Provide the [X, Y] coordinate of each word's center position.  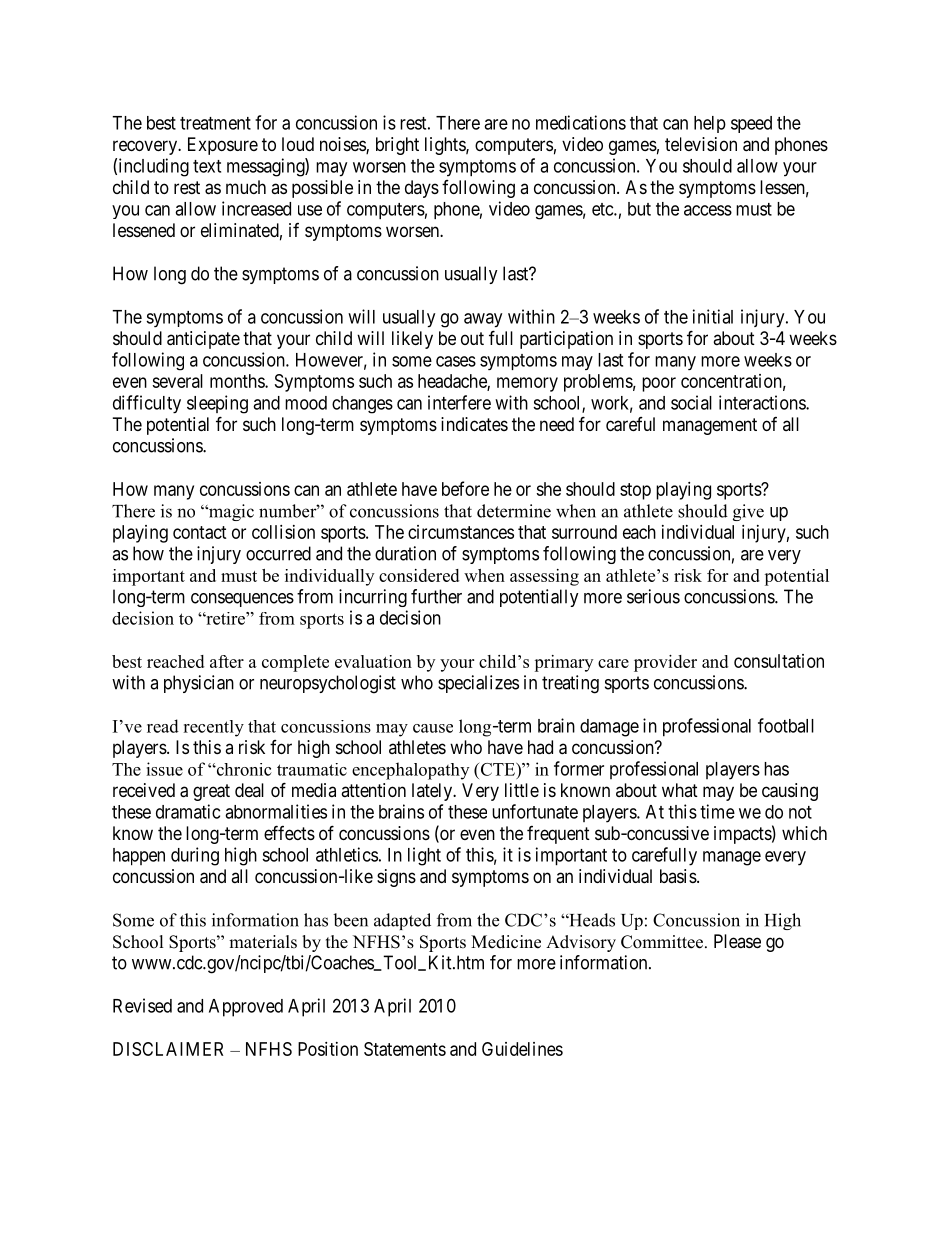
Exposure [223, 146]
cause [433, 728]
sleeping [217, 404]
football [786, 725]
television [701, 144]
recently [213, 728]
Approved [246, 1008]
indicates [474, 424]
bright [397, 146]
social [691, 402]
